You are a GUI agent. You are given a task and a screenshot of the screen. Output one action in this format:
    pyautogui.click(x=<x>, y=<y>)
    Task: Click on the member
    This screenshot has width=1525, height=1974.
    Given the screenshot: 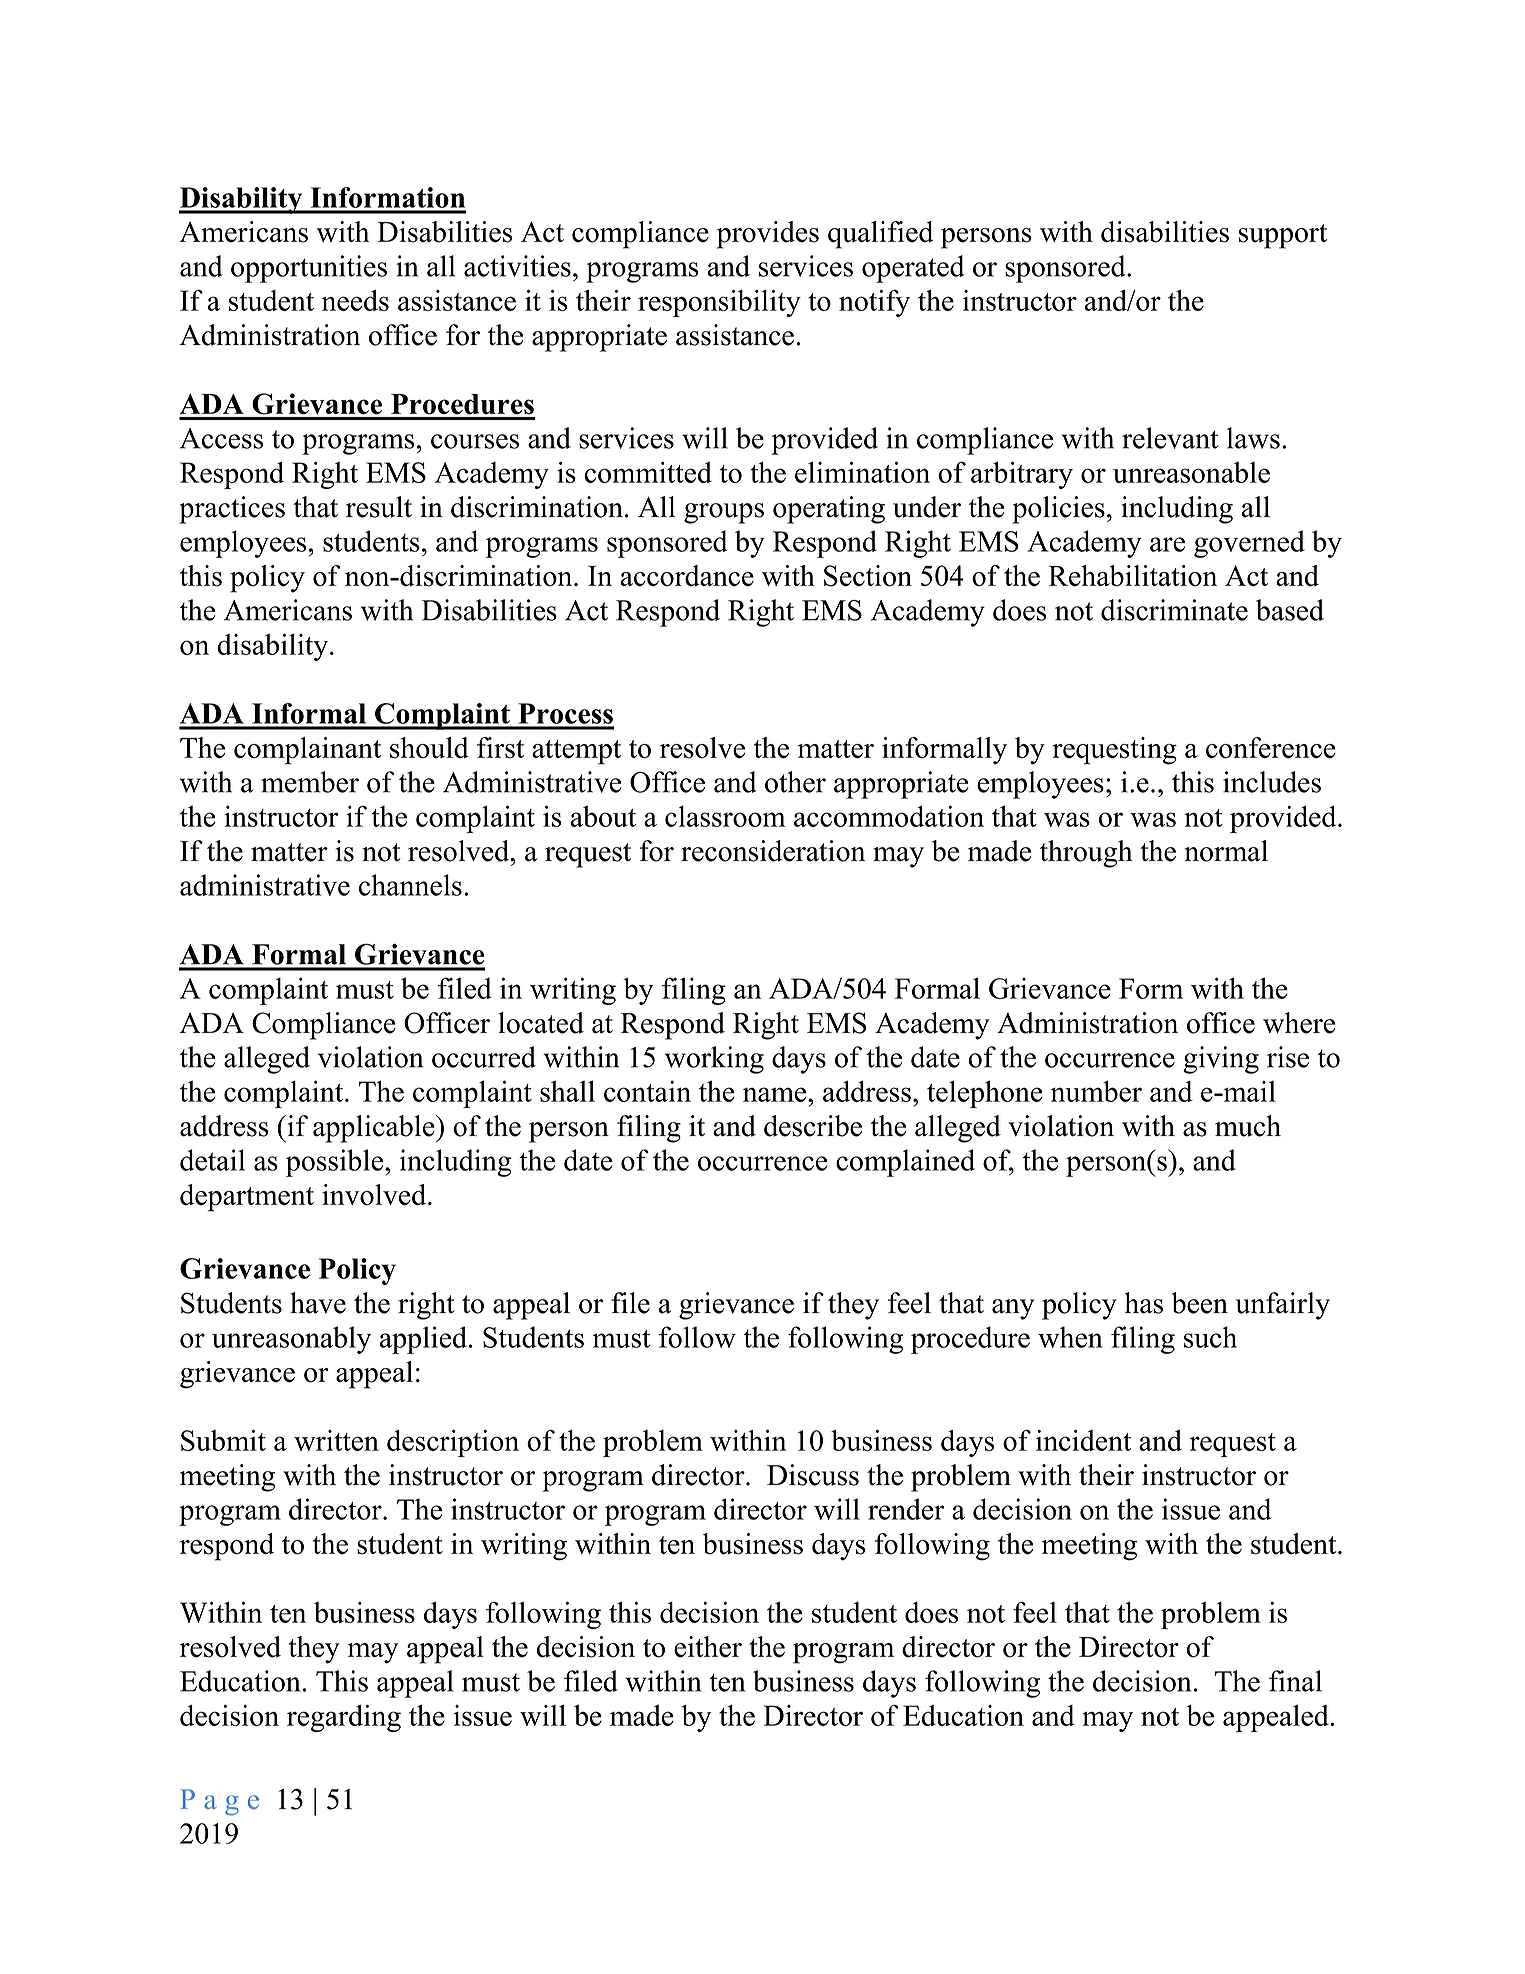 What is the action you would take?
    pyautogui.click(x=310, y=782)
